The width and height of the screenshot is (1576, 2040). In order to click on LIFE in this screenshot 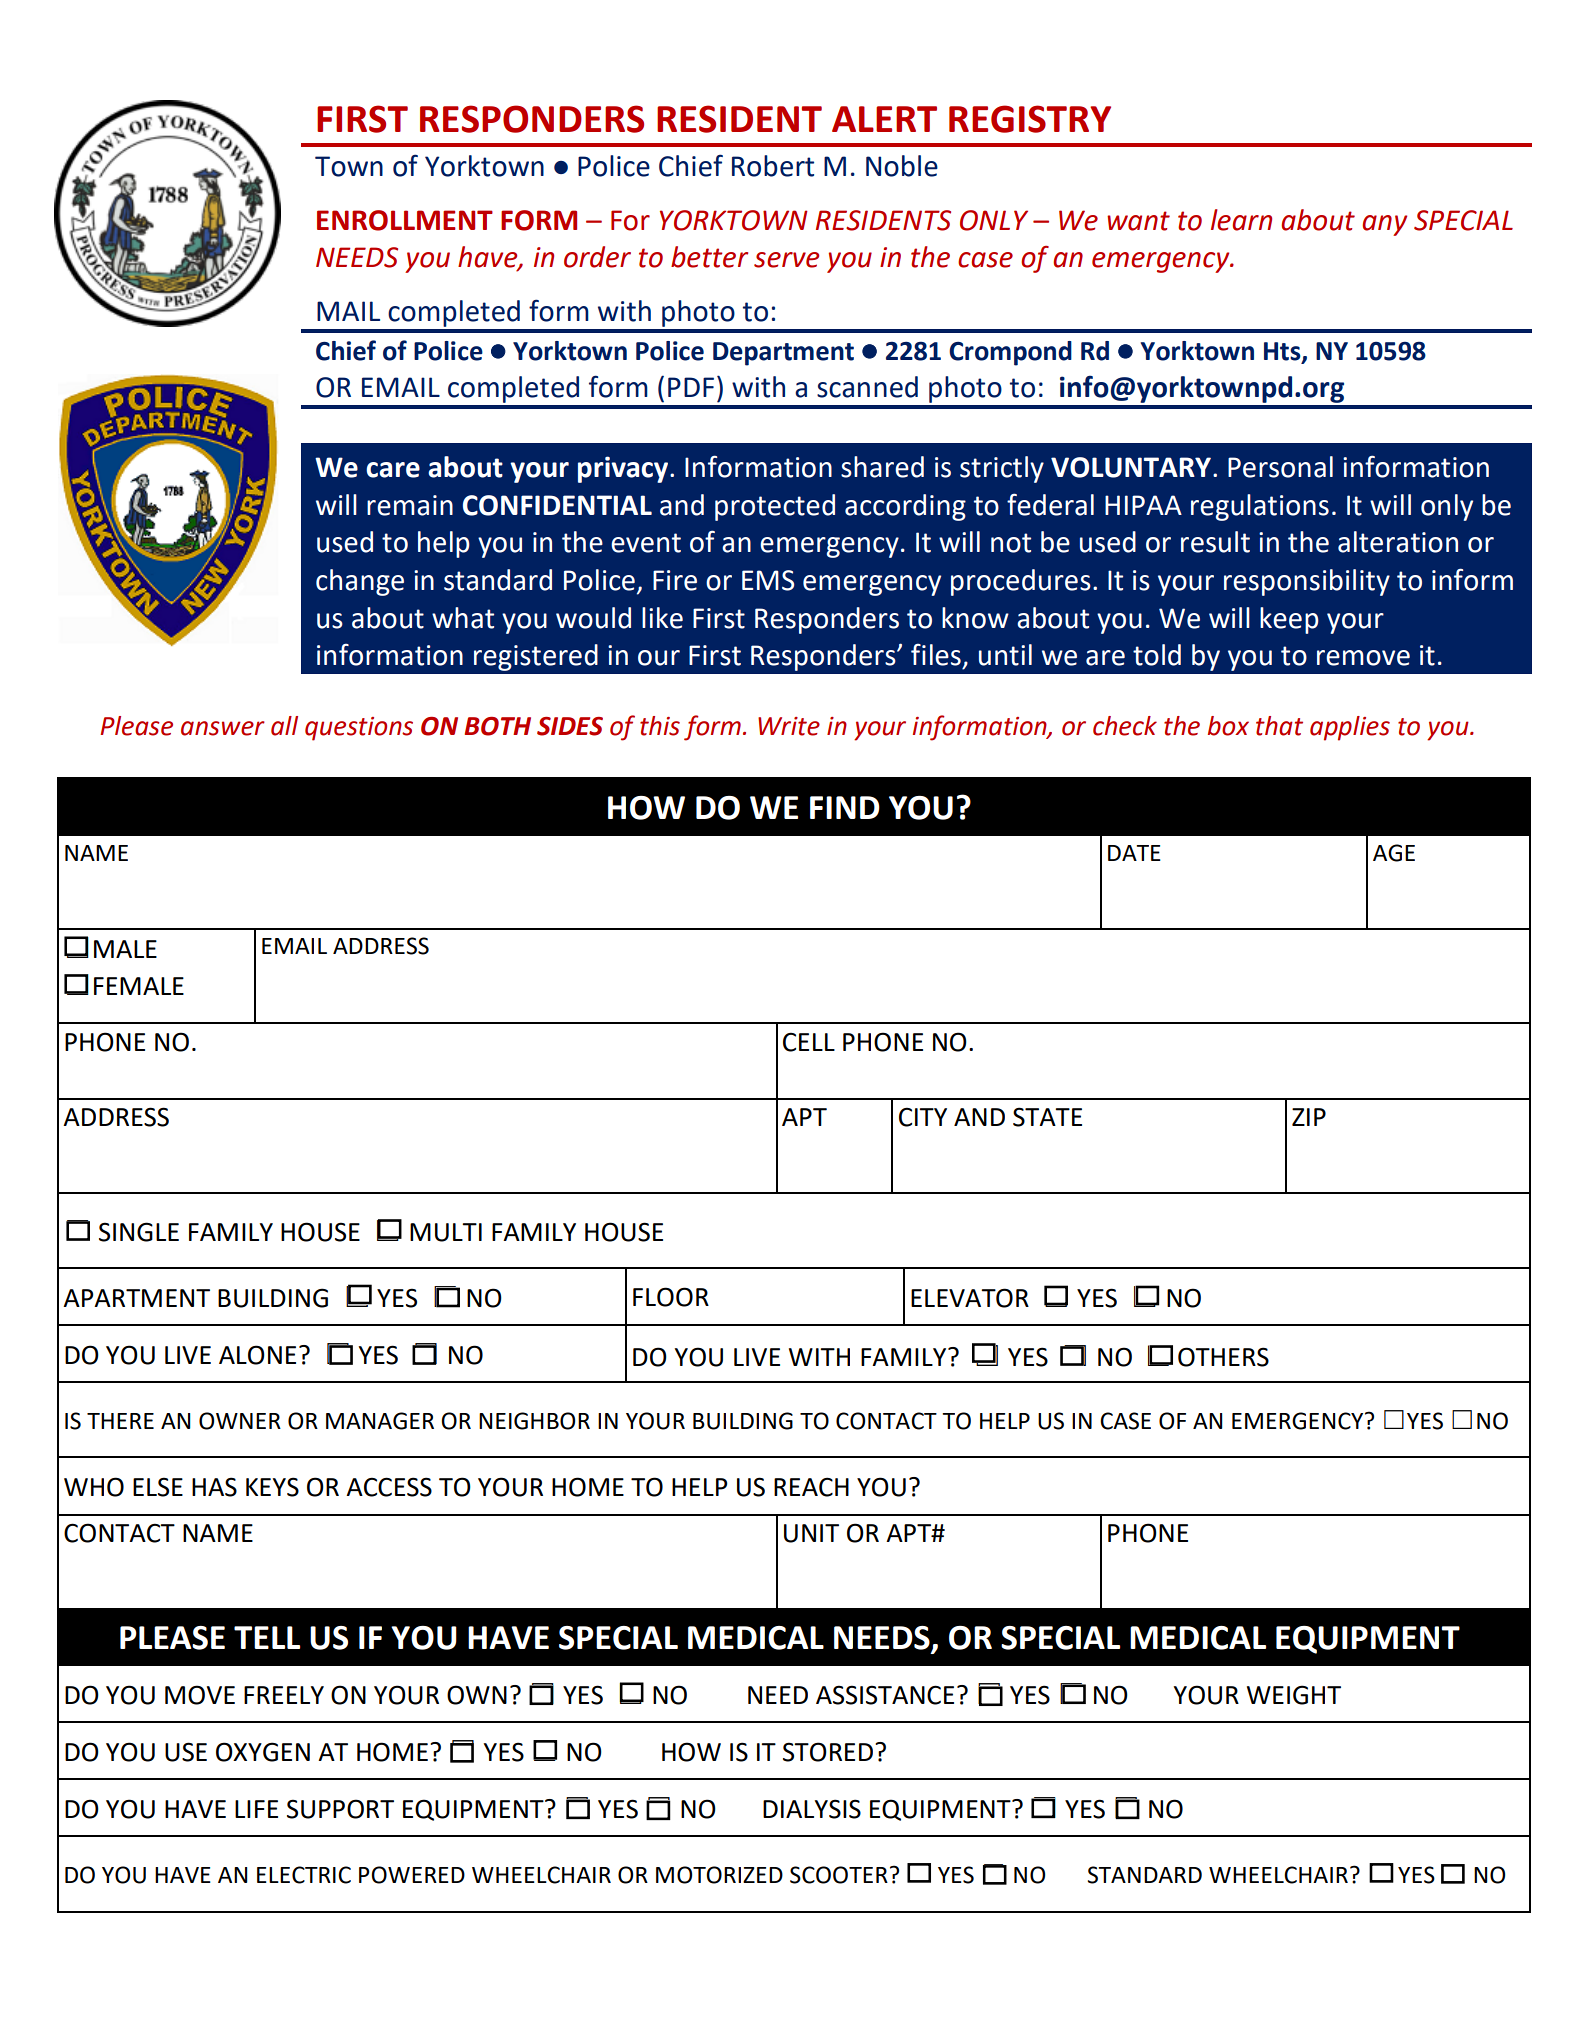, I will do `click(256, 1809)`.
